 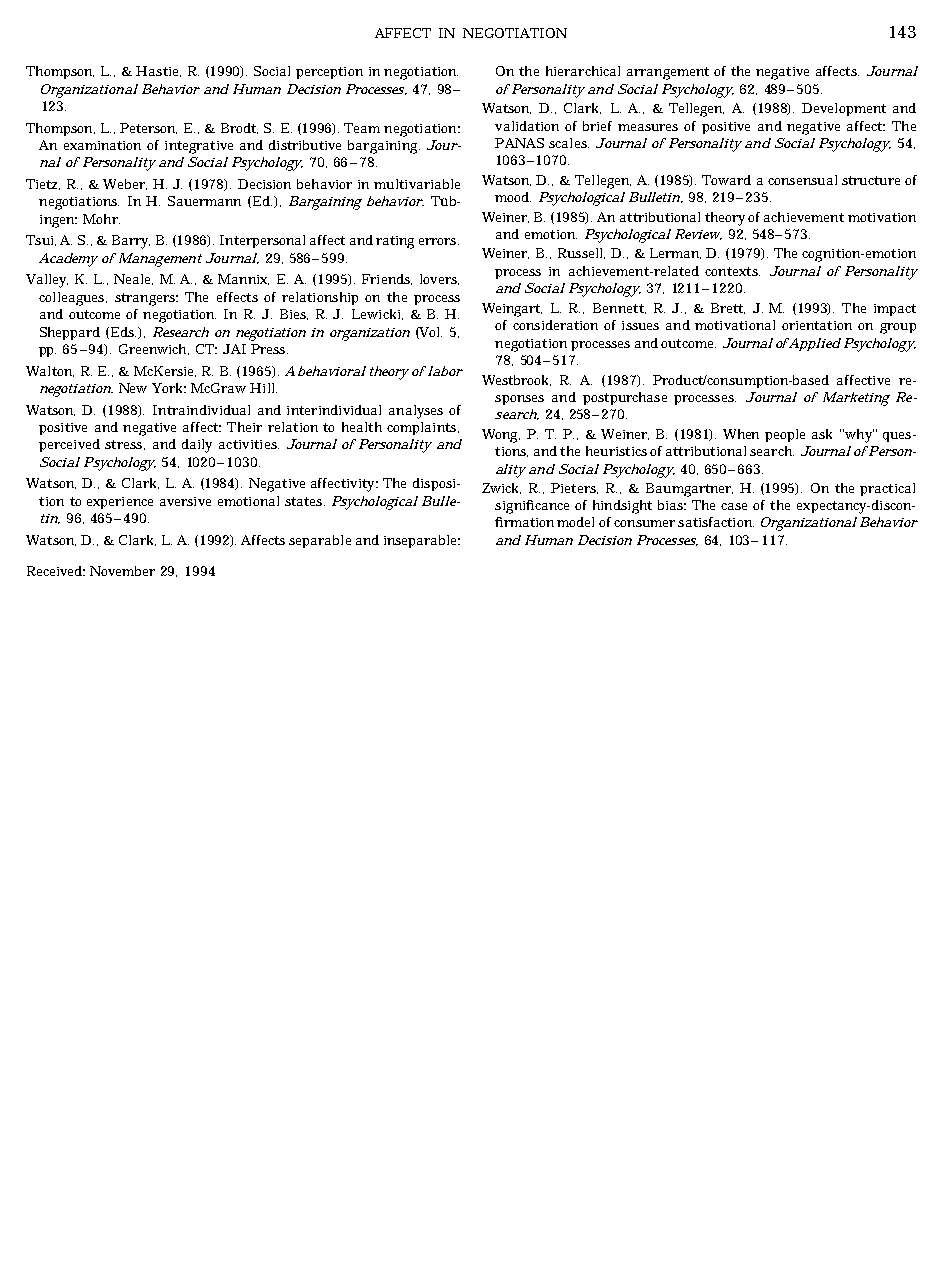 What do you see at coordinates (131, 242) in the screenshot?
I see `Barry` at bounding box center [131, 242].
